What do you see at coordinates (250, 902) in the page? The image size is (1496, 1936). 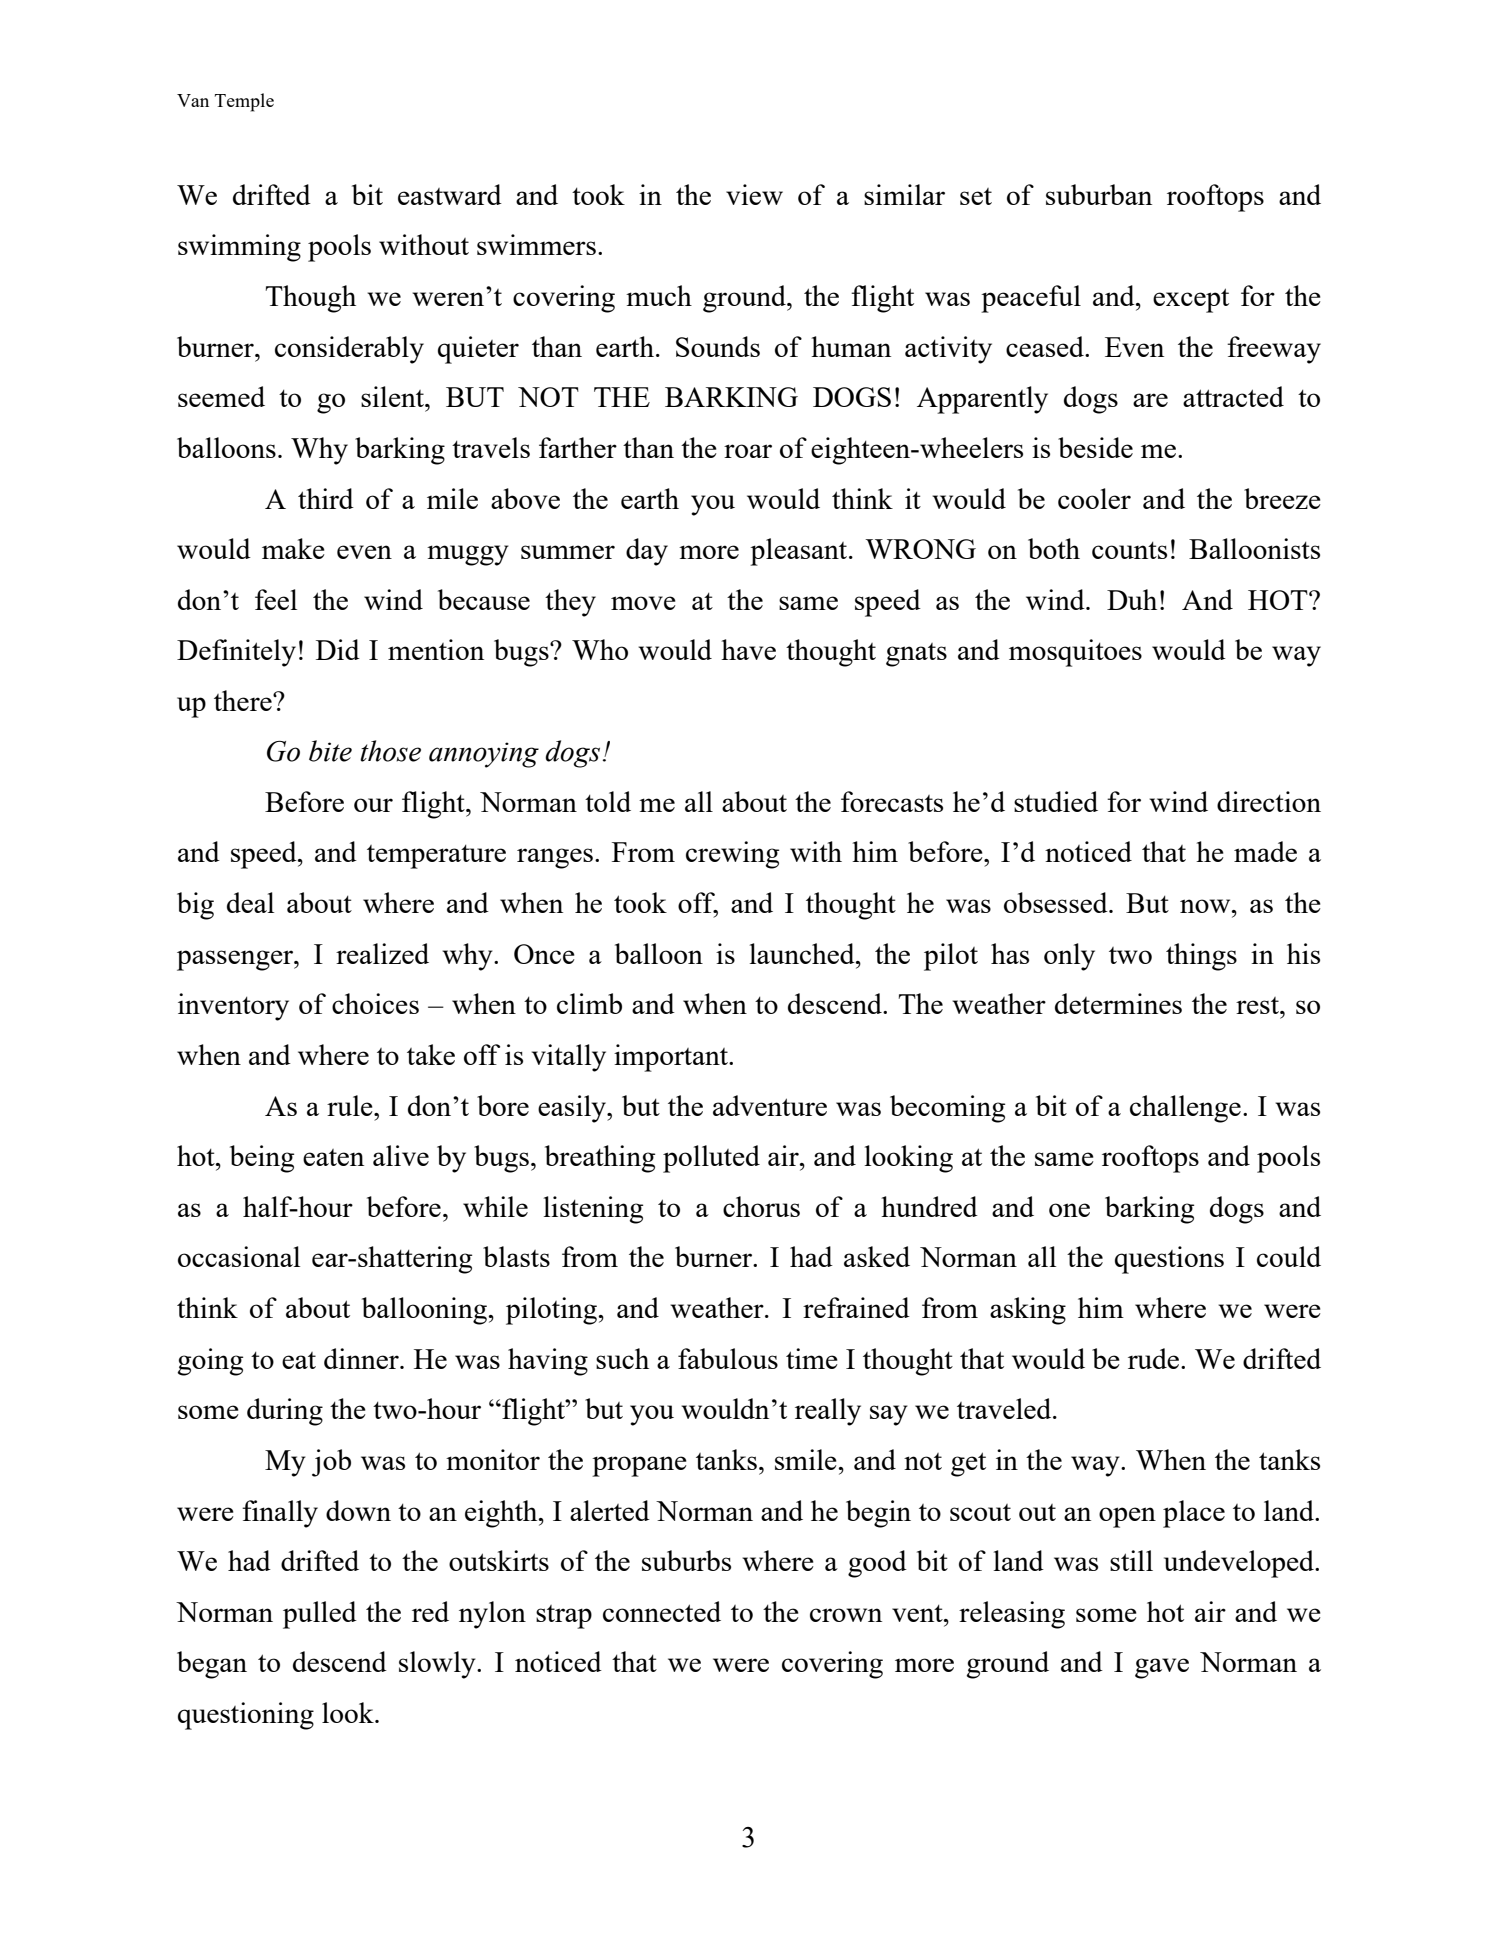 I see `deal` at bounding box center [250, 902].
